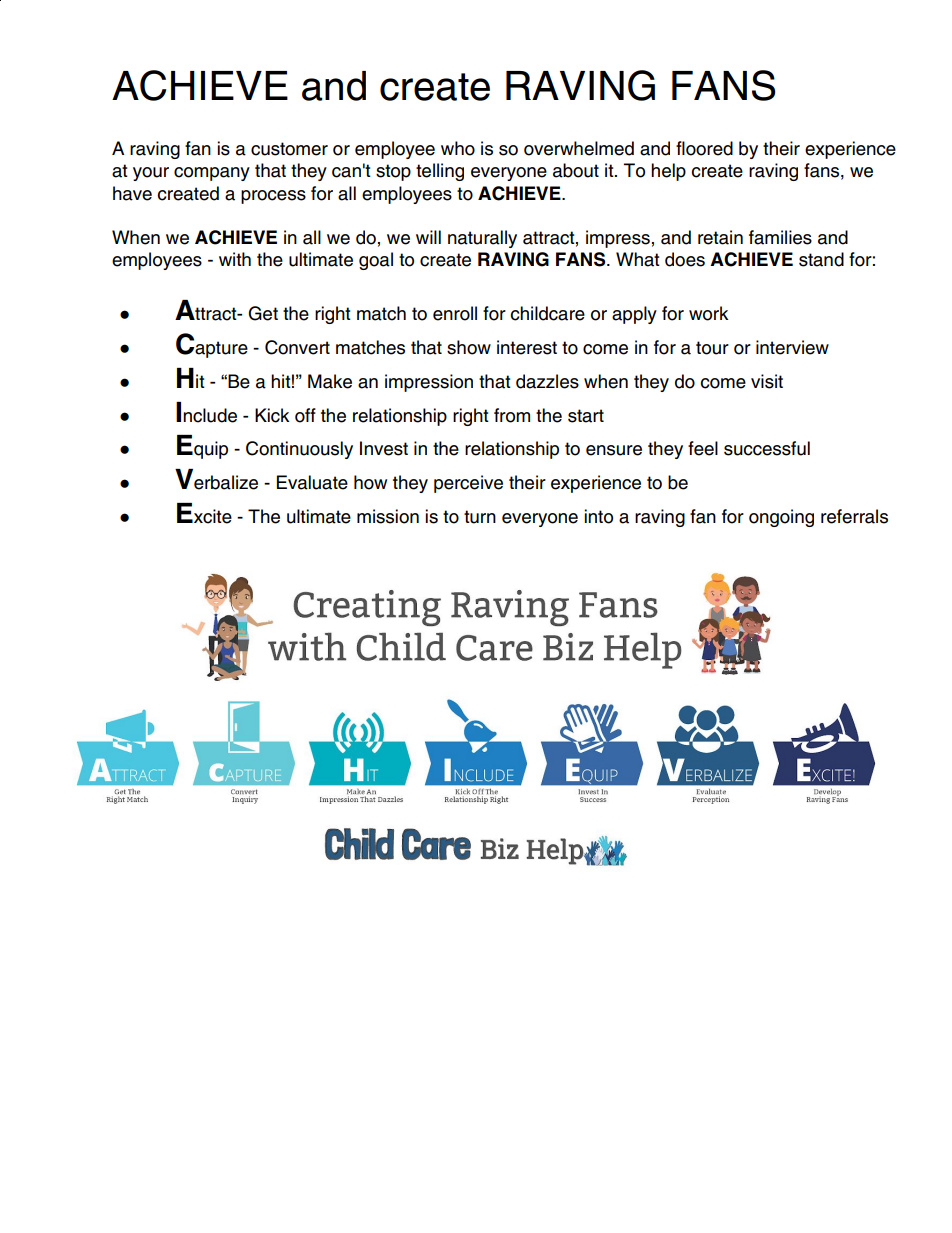 This screenshot has height=1233, width=952. Describe the element at coordinates (767, 448) in the screenshot. I see `successful` at that location.
